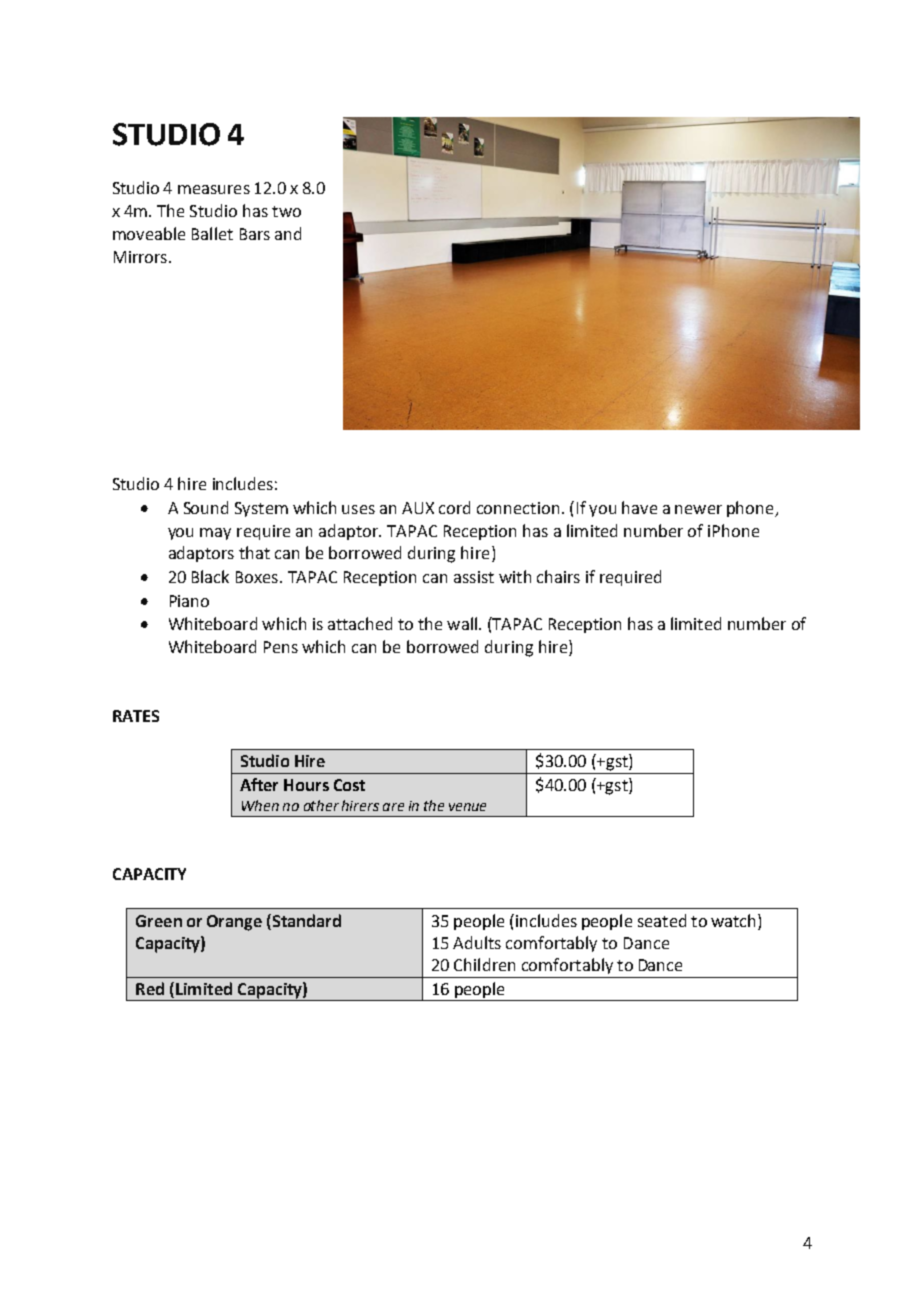 The height and width of the screenshot is (1309, 924). I want to click on Adults, so click(477, 942).
